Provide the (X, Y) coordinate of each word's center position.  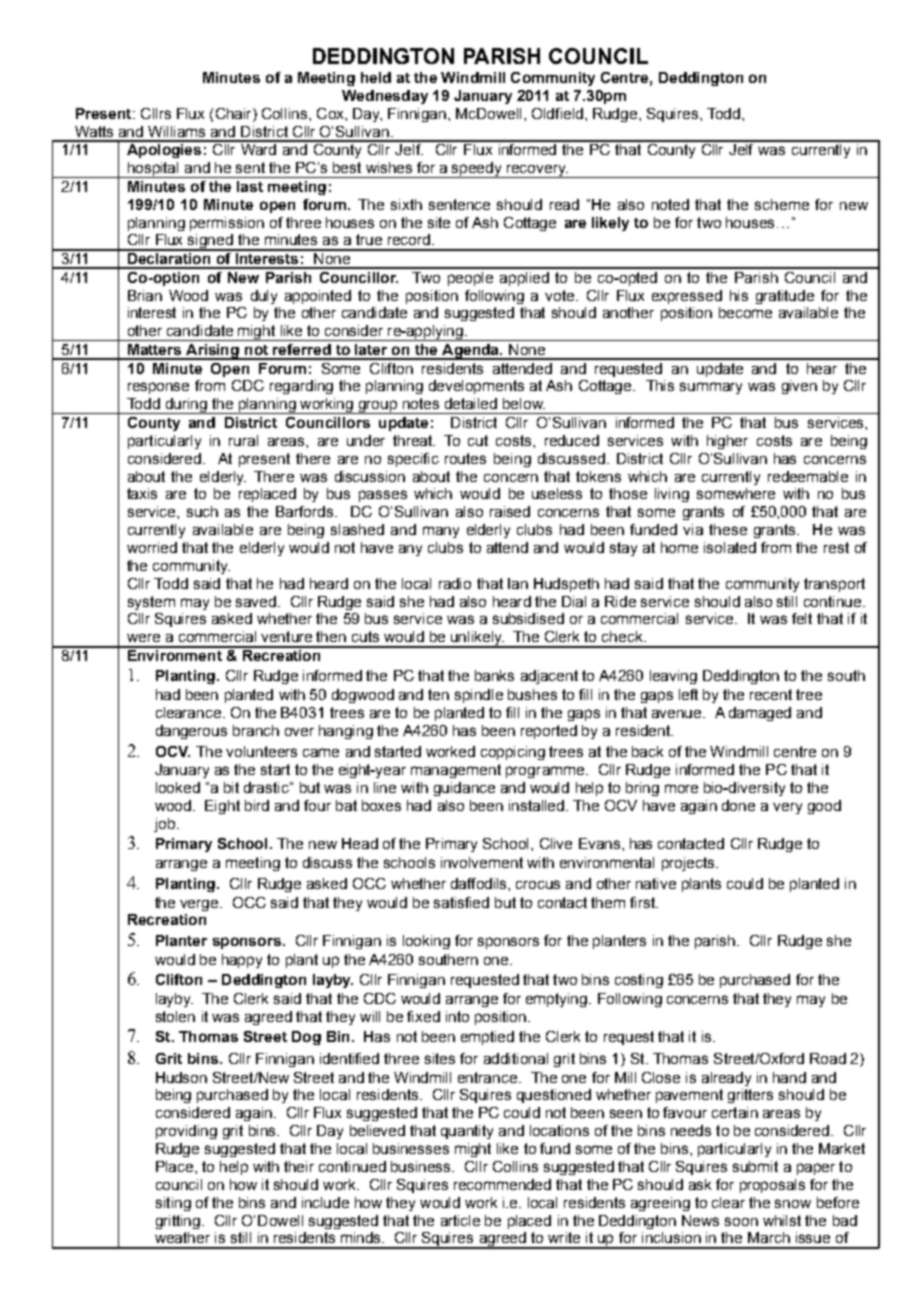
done (738, 805)
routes (465, 458)
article (460, 1220)
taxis (142, 493)
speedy (477, 170)
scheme (782, 204)
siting (173, 1204)
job (164, 825)
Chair (235, 113)
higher (727, 442)
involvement (482, 862)
